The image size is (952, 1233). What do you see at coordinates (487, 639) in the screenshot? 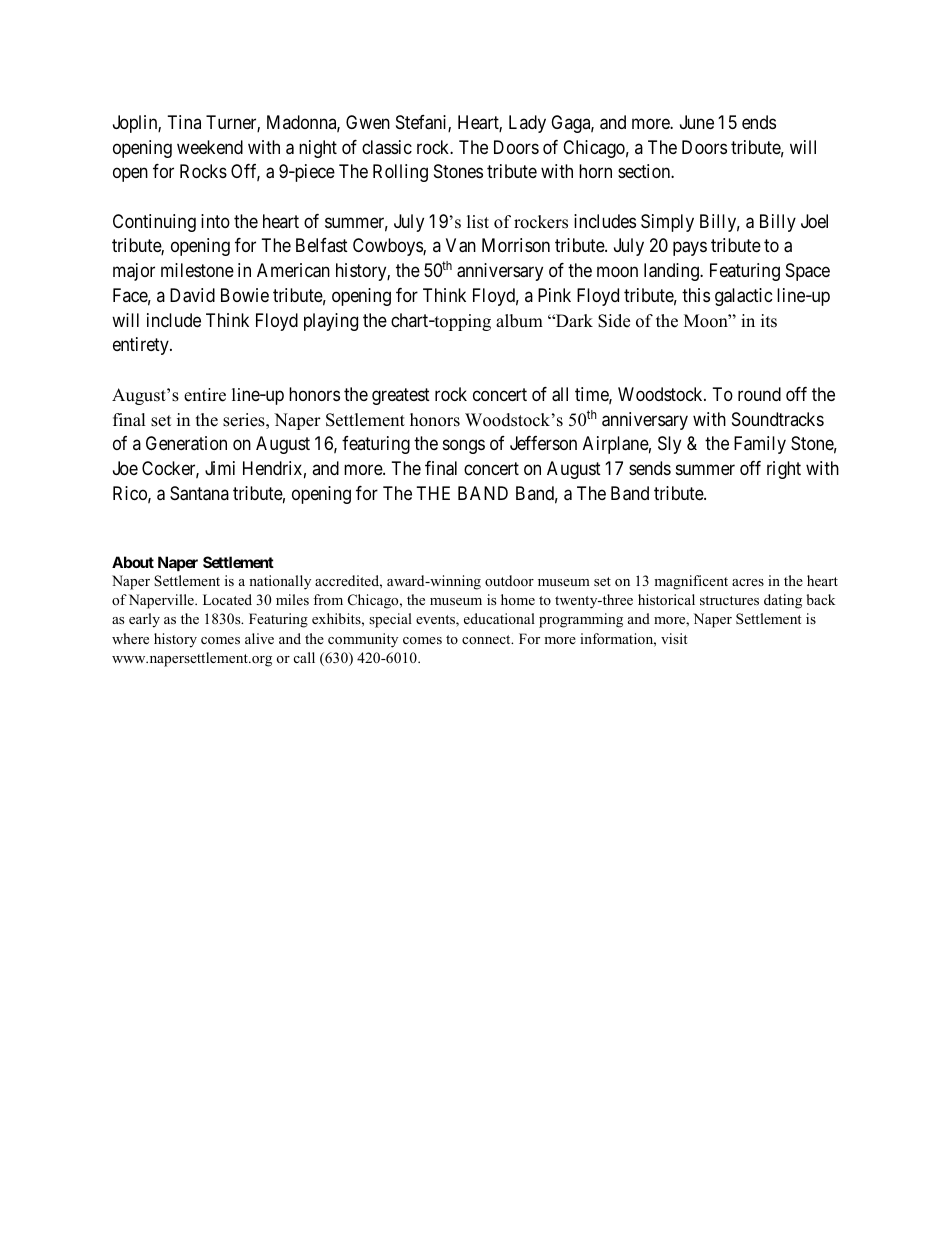
I see `connect` at bounding box center [487, 639].
